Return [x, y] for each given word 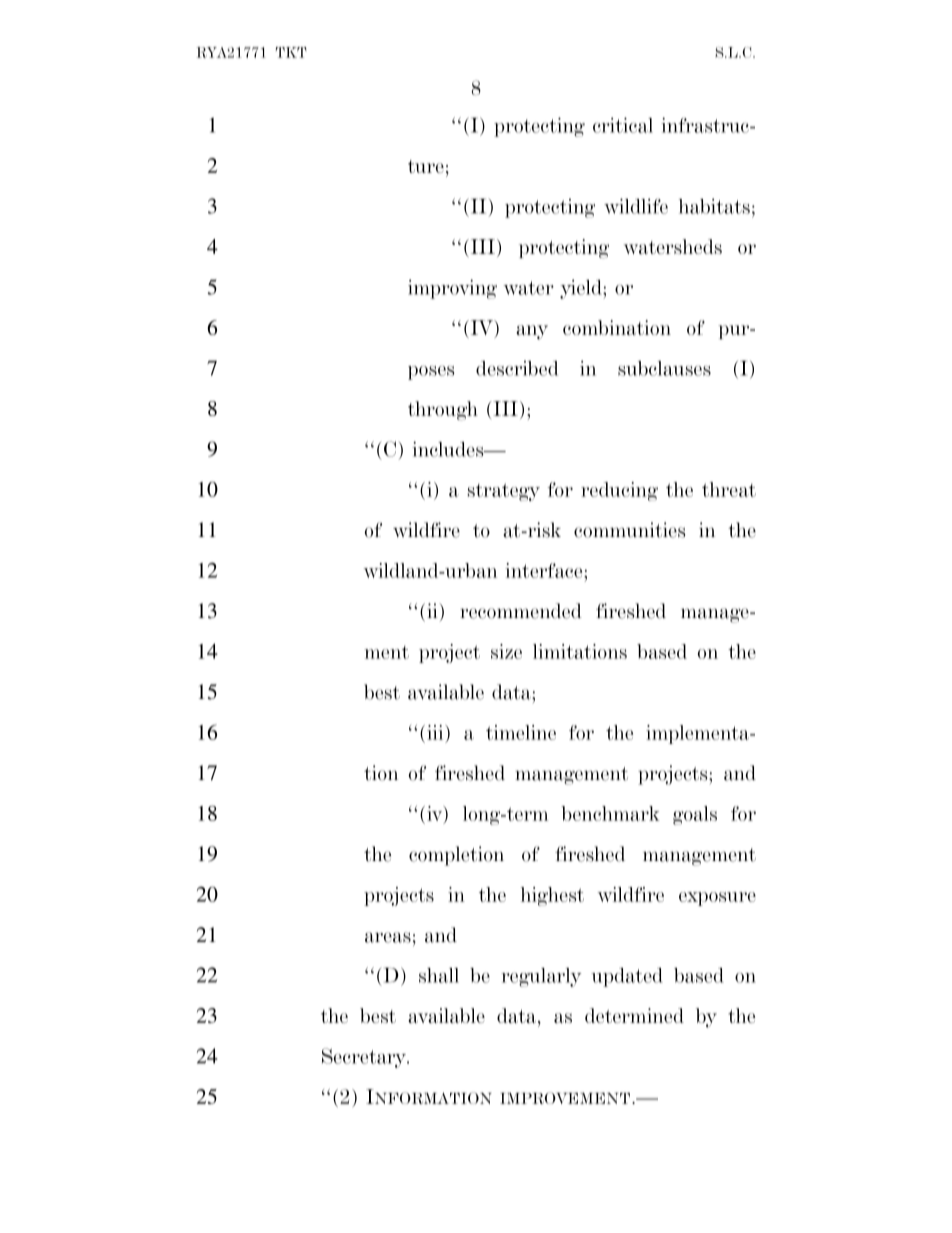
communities [629, 530]
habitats [714, 206]
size [506, 651]
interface [545, 570]
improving [452, 289]
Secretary [365, 1058]
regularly [541, 977]
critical [623, 125]
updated [627, 977]
